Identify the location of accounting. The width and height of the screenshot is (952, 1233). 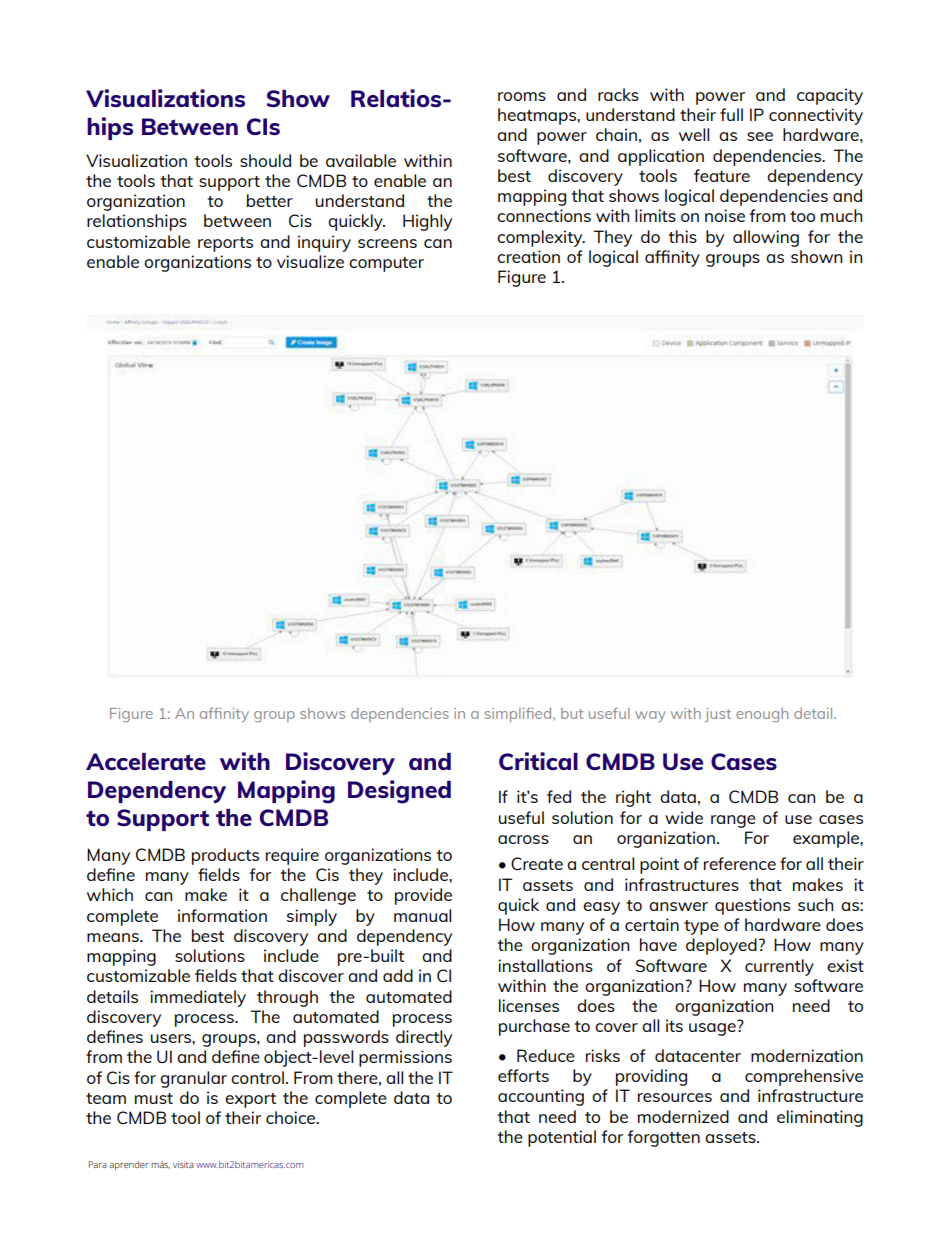
(541, 1097).
